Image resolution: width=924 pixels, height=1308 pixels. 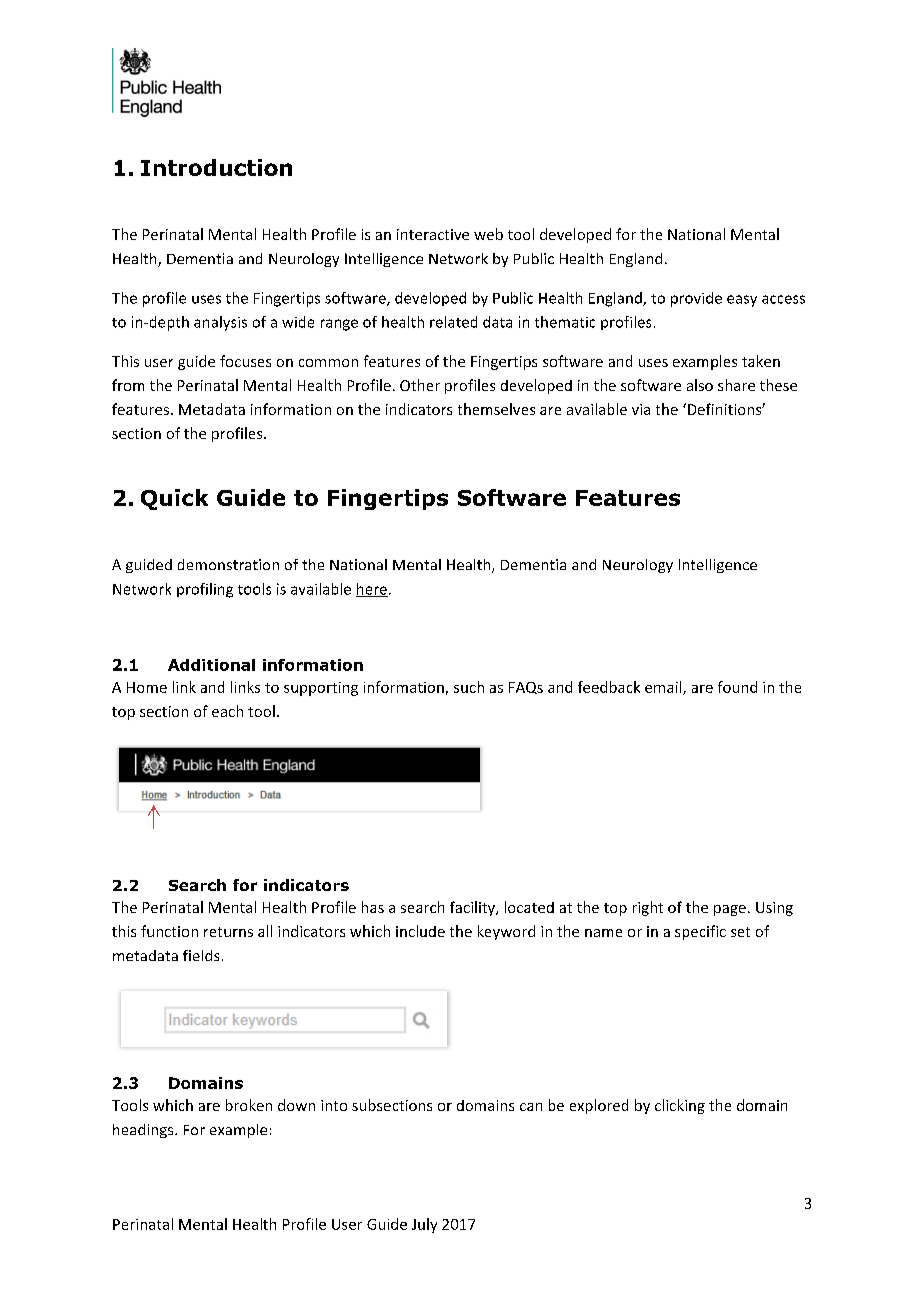 I want to click on specific, so click(x=700, y=932).
